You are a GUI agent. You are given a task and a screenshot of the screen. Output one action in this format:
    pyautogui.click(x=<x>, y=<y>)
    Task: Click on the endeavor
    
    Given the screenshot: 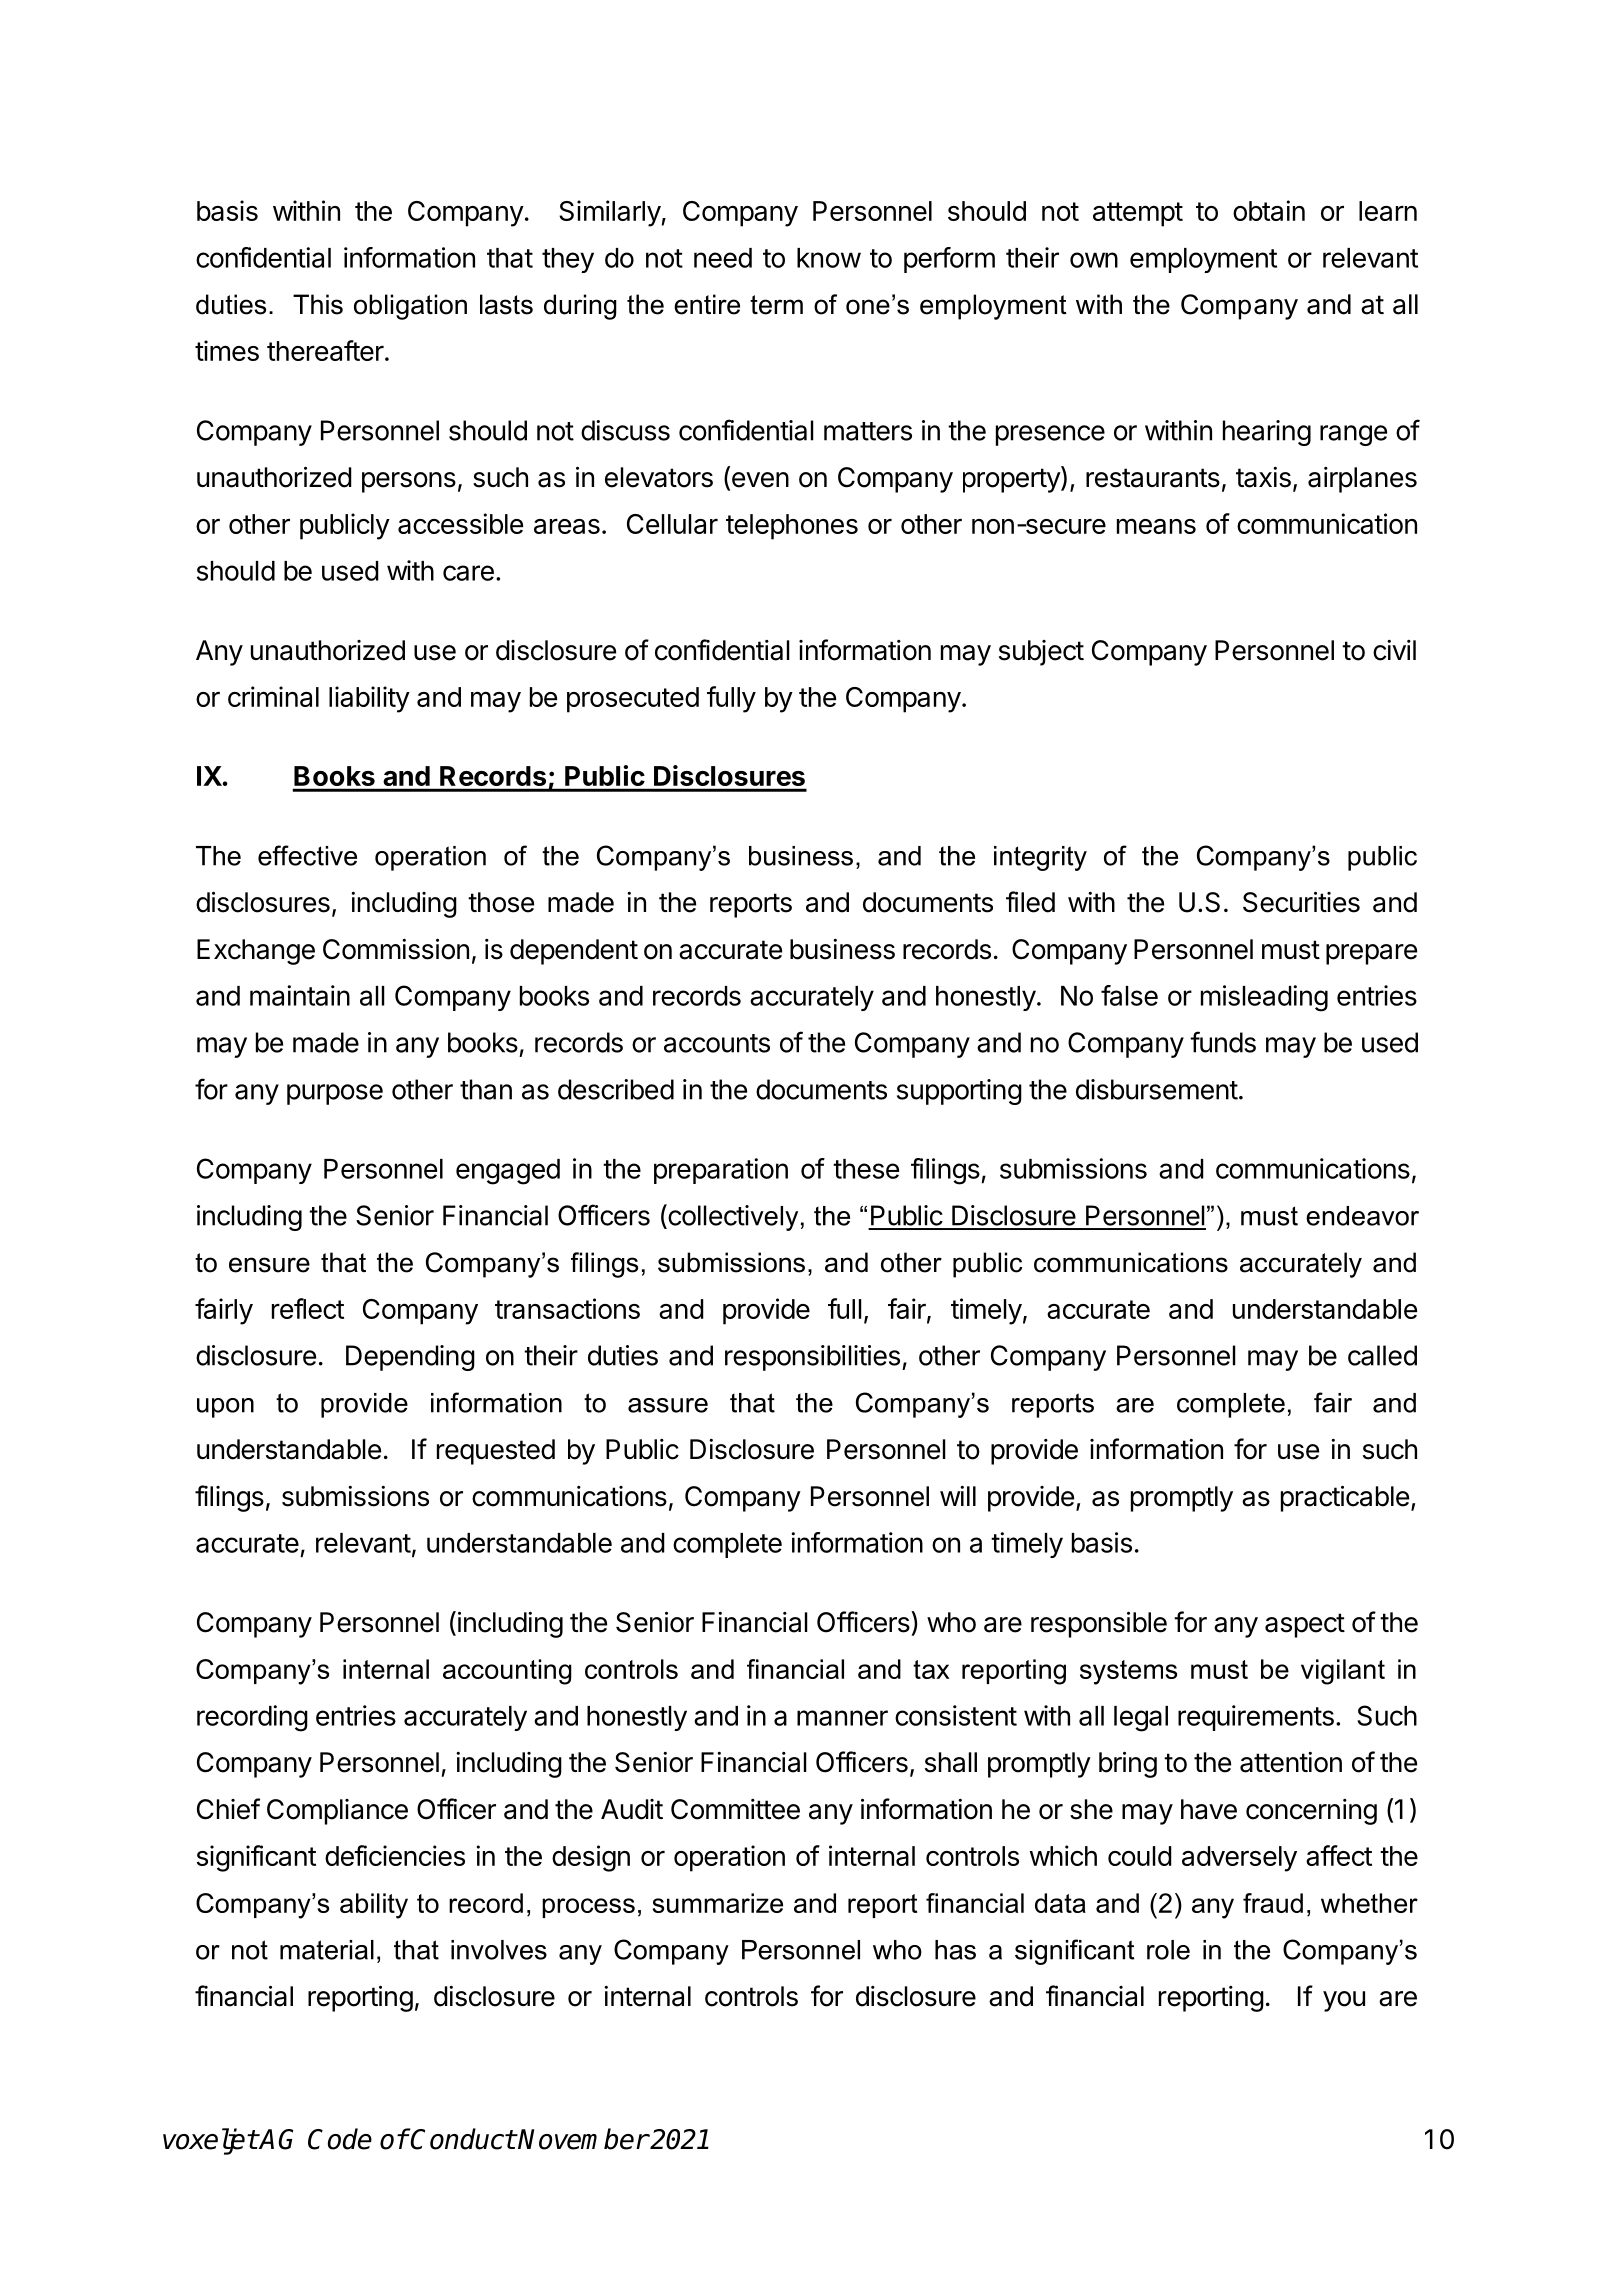 What is the action you would take?
    pyautogui.click(x=1362, y=1216)
